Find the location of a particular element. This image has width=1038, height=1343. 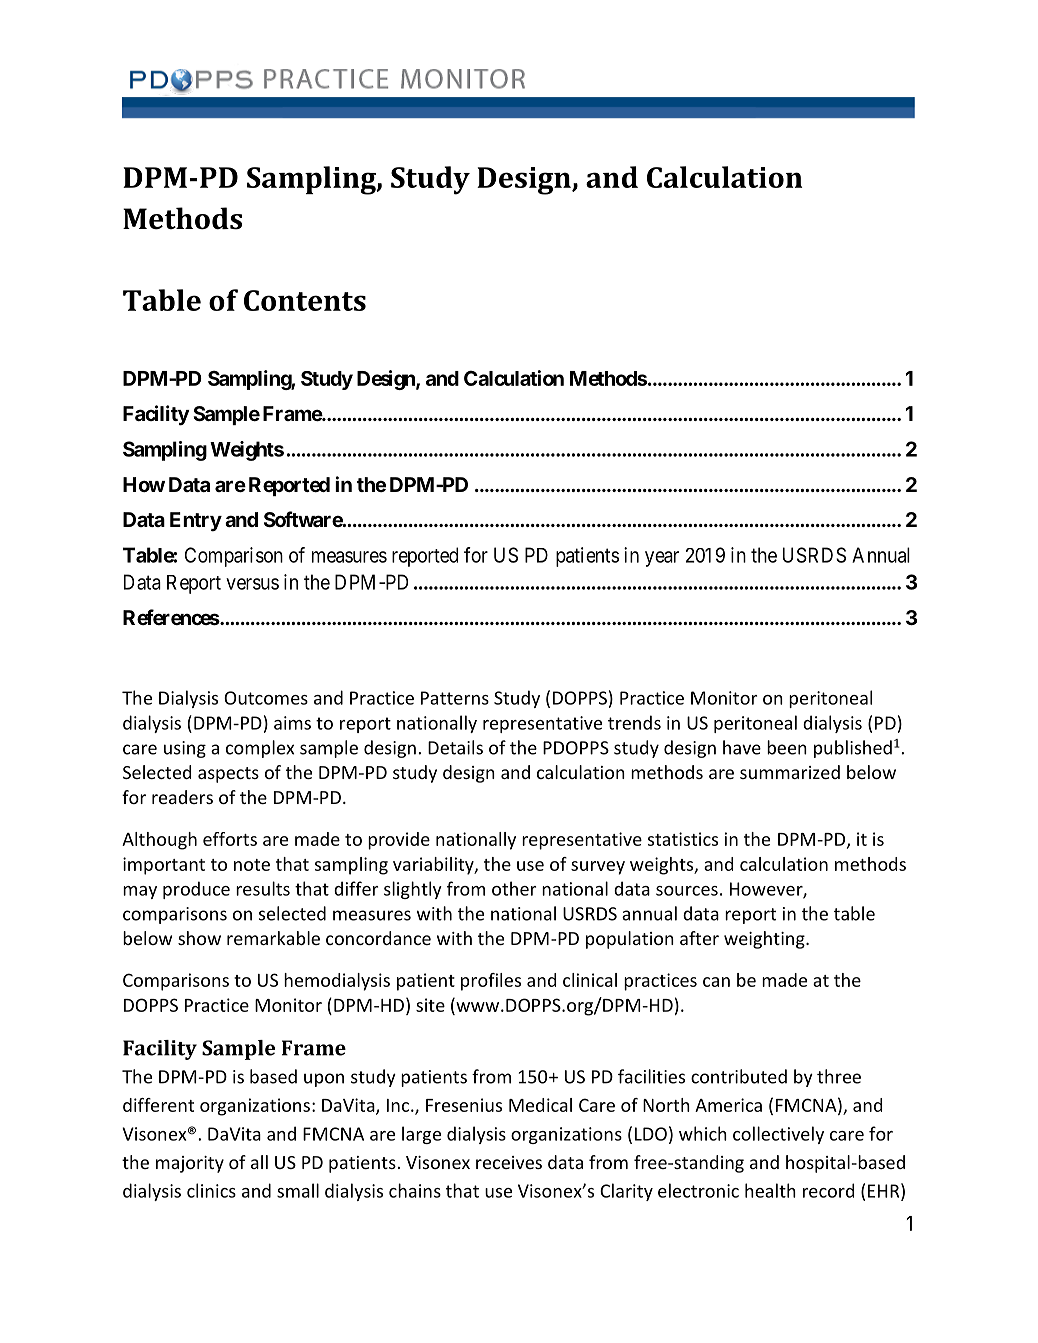

been is located at coordinates (787, 747).
